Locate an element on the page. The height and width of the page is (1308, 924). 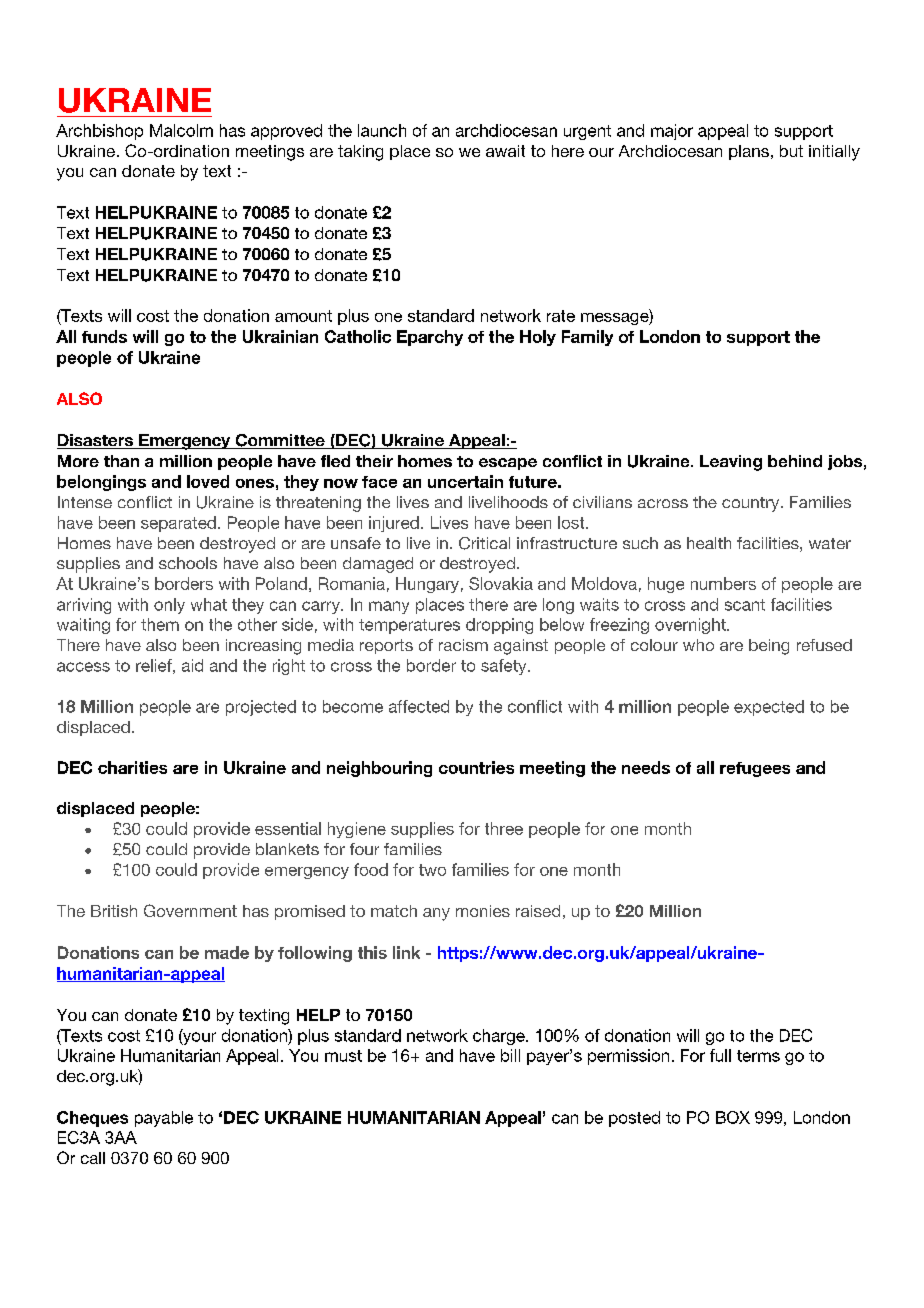
Leaving is located at coordinates (731, 463).
